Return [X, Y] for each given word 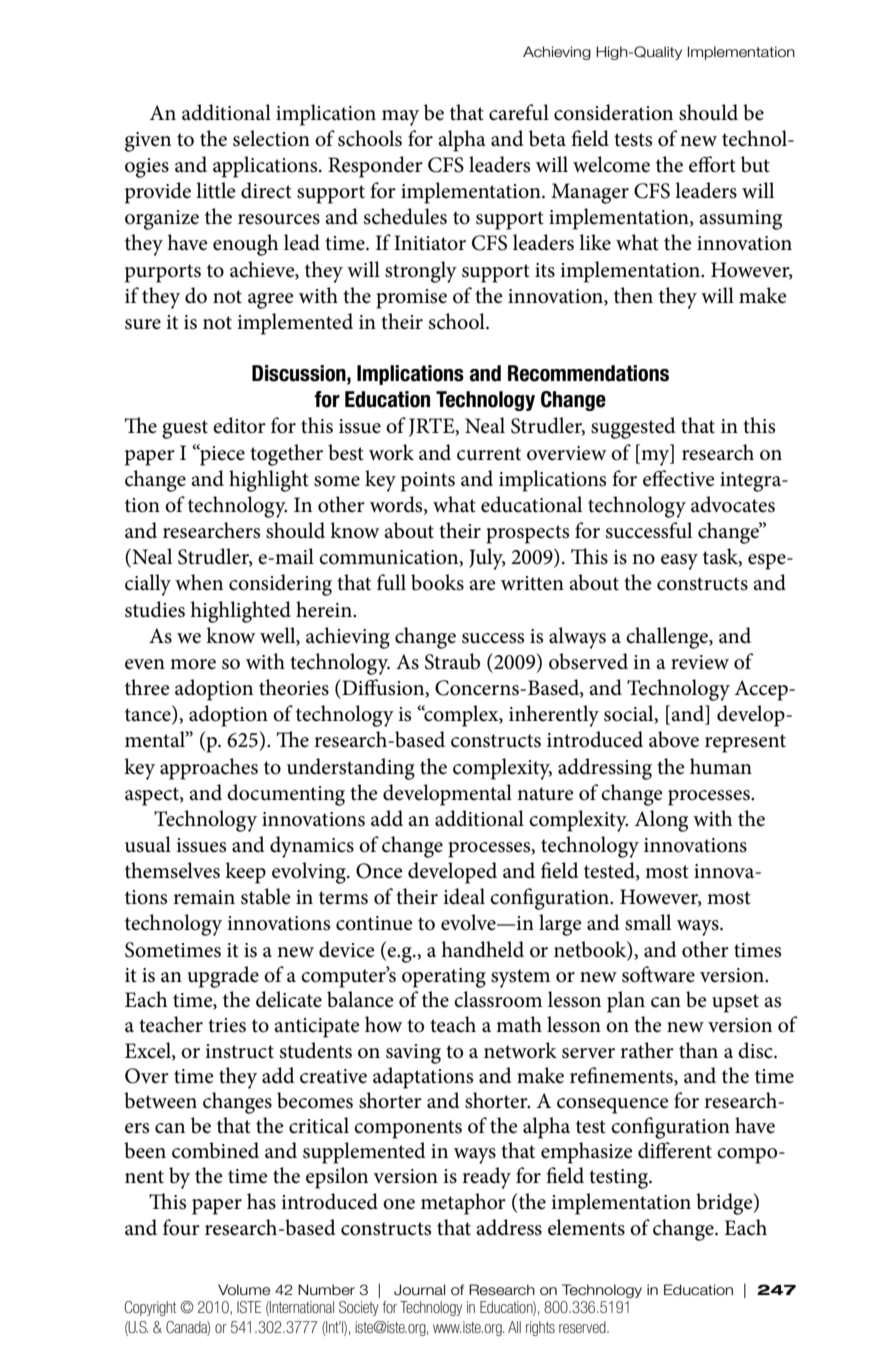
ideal [464, 896]
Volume [244, 1290]
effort [712, 164]
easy [679, 562]
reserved [583, 1327]
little [216, 190]
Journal [419, 1290]
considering [280, 585]
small [648, 922]
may [400, 118]
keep [245, 873]
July [487, 559]
